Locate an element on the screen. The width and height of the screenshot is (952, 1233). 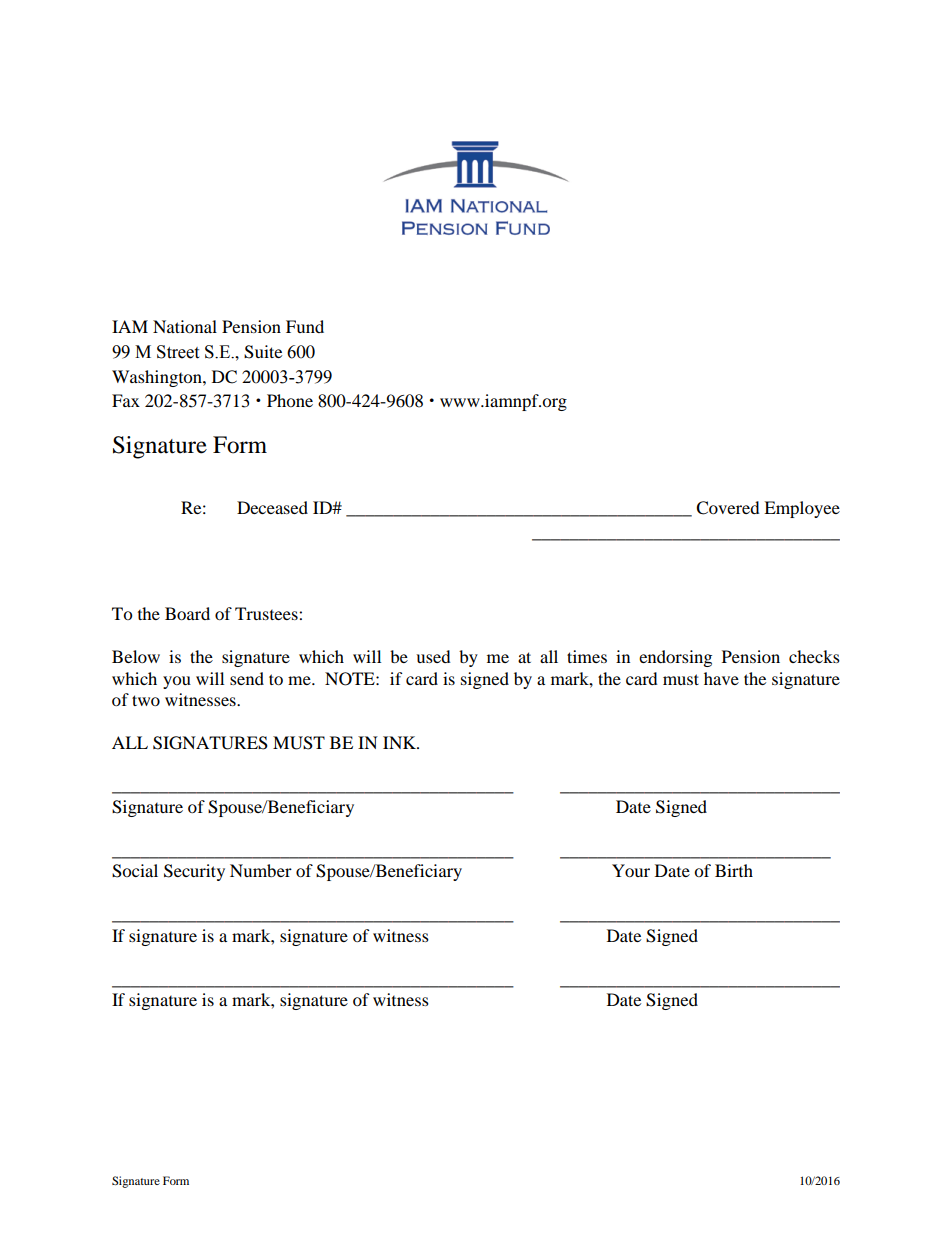
Birth is located at coordinates (734, 870).
